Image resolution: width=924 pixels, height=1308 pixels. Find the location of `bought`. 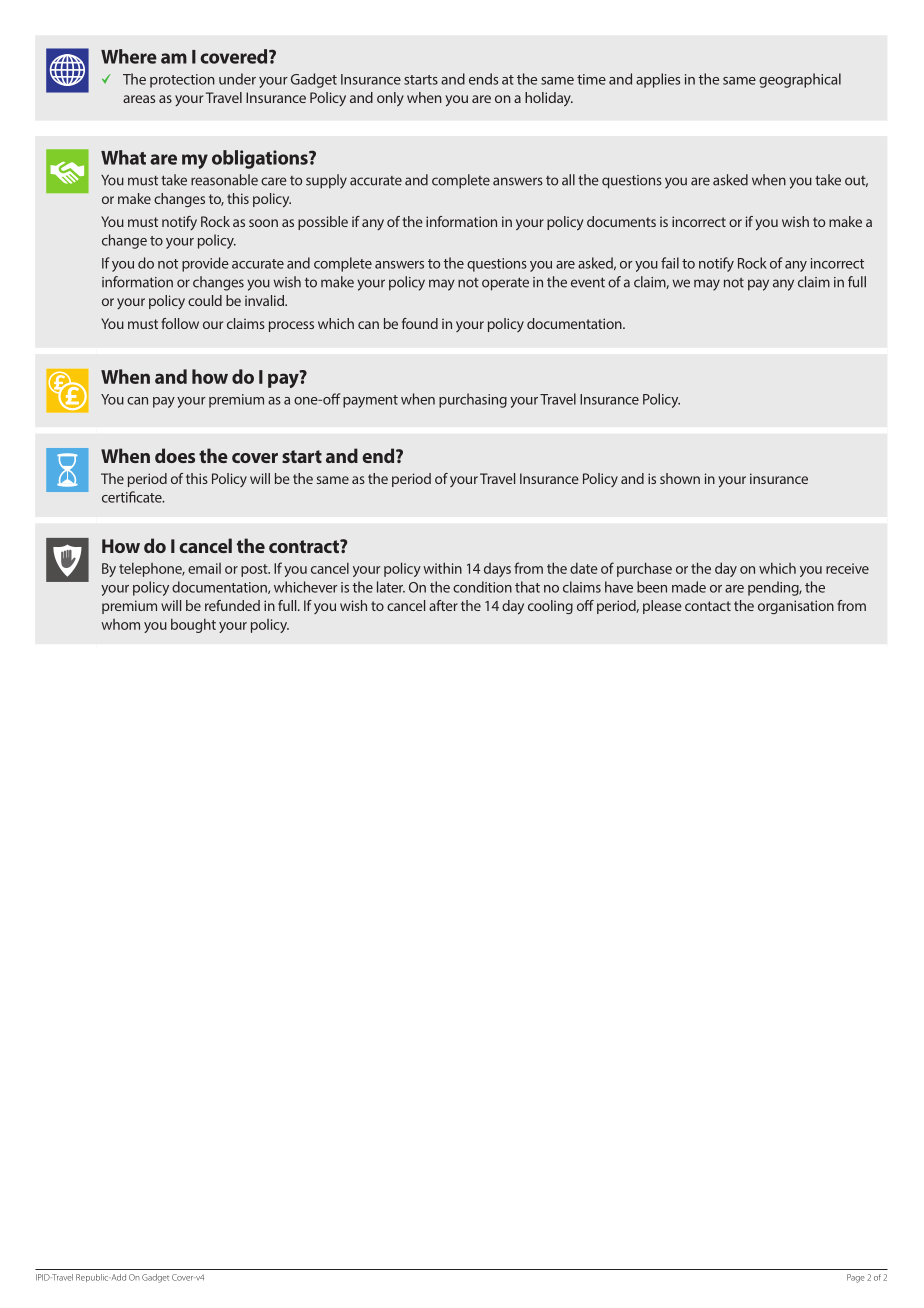

bought is located at coordinates (193, 625).
